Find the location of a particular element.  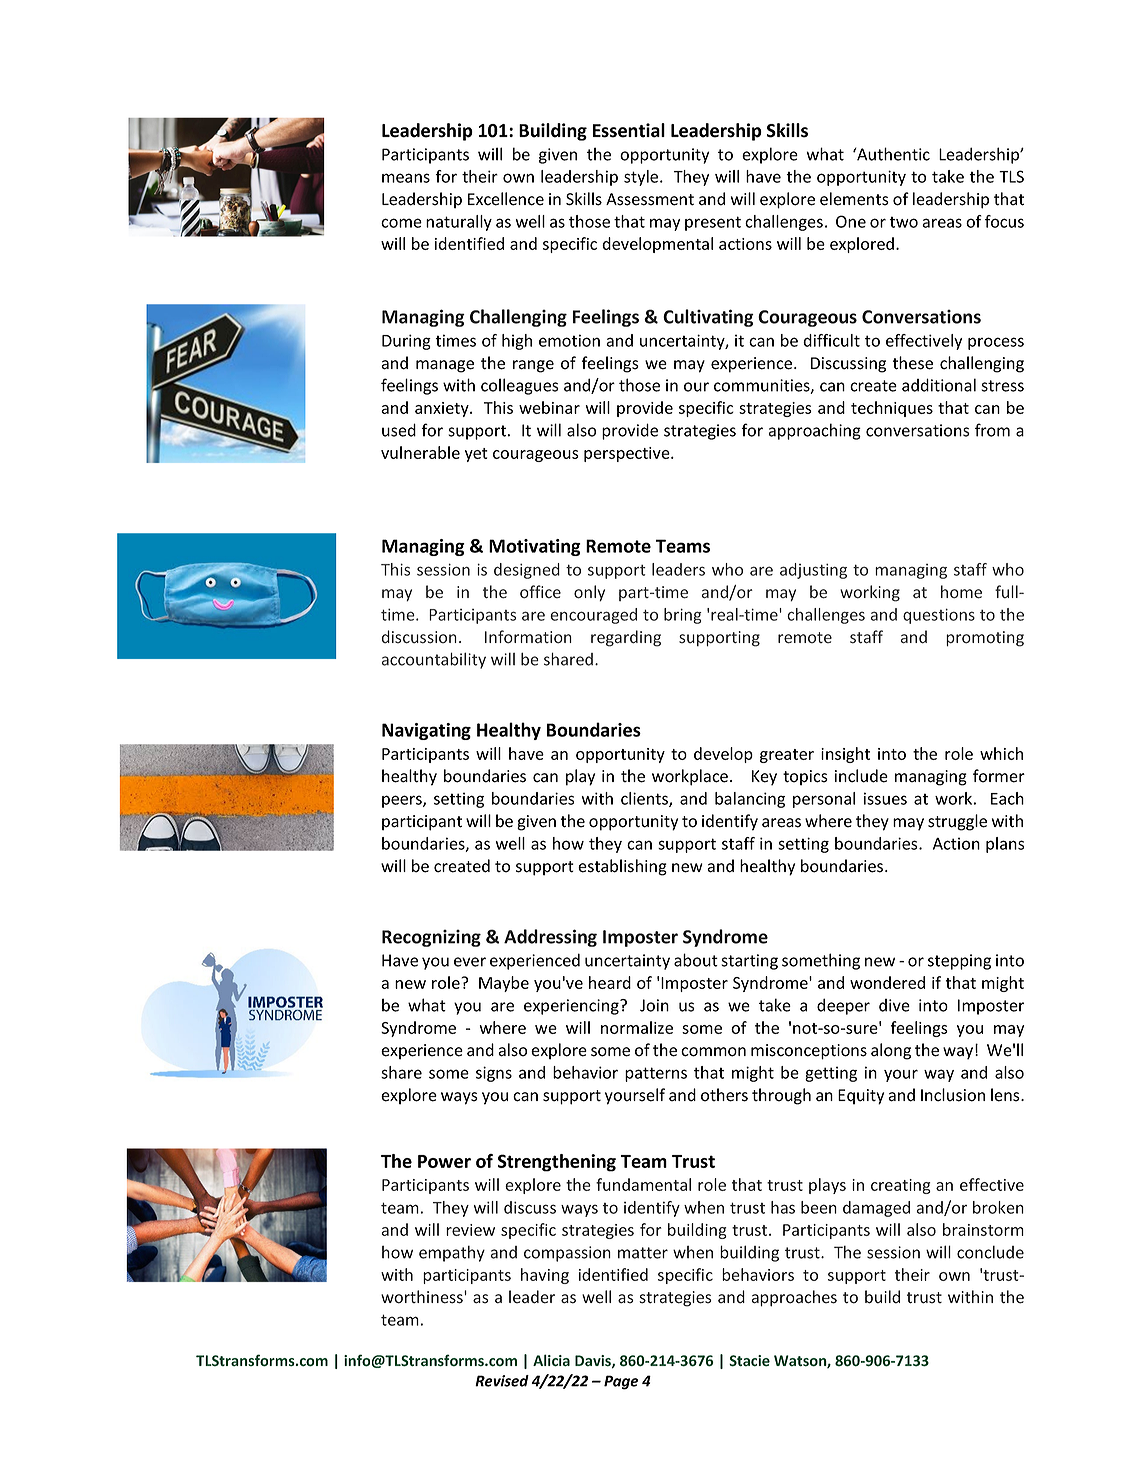

two is located at coordinates (903, 222).
